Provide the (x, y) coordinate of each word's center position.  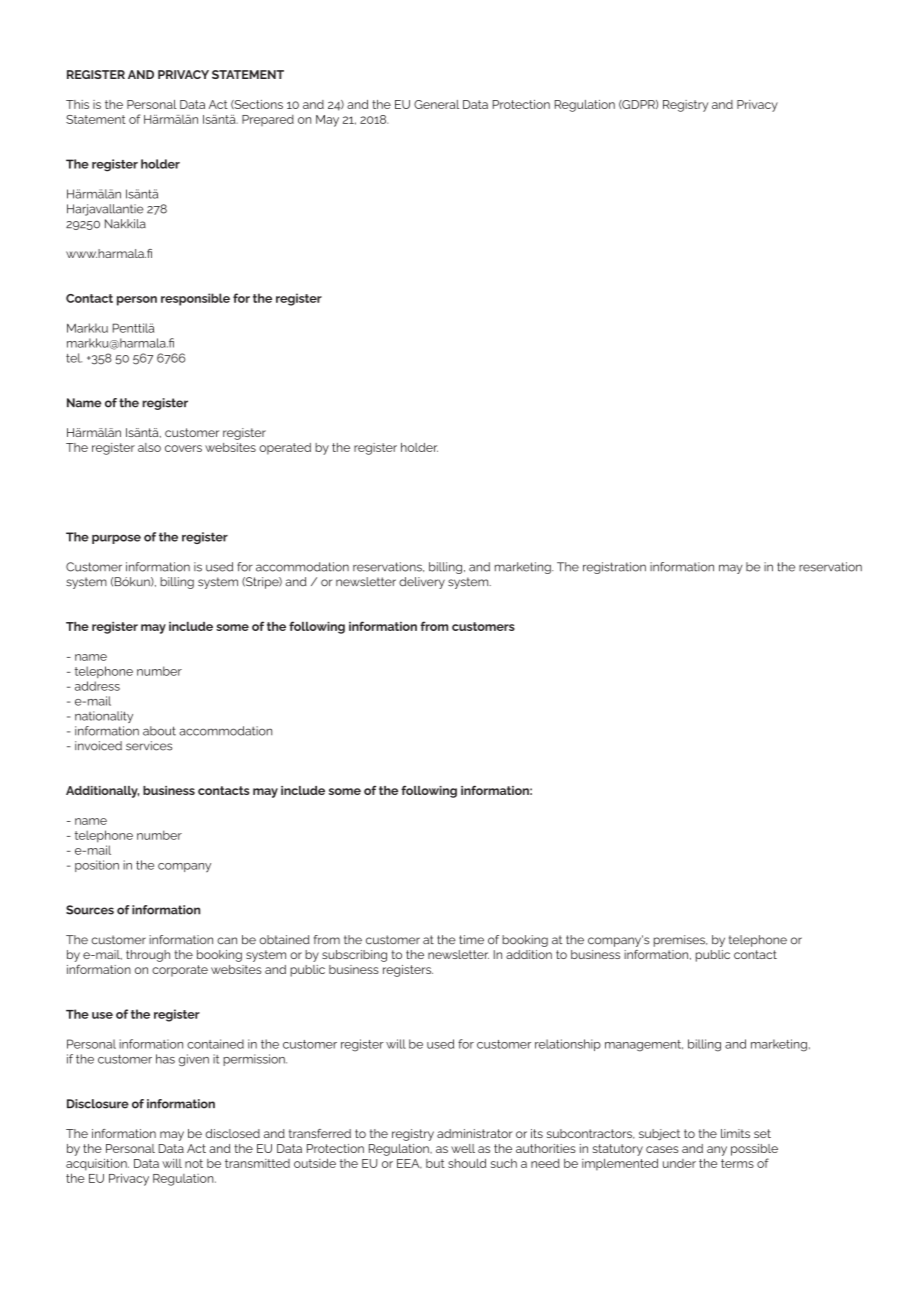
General (436, 104)
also (149, 447)
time (471, 939)
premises (680, 941)
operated (285, 449)
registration (614, 568)
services (149, 746)
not (194, 1163)
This (77, 104)
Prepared (268, 120)
